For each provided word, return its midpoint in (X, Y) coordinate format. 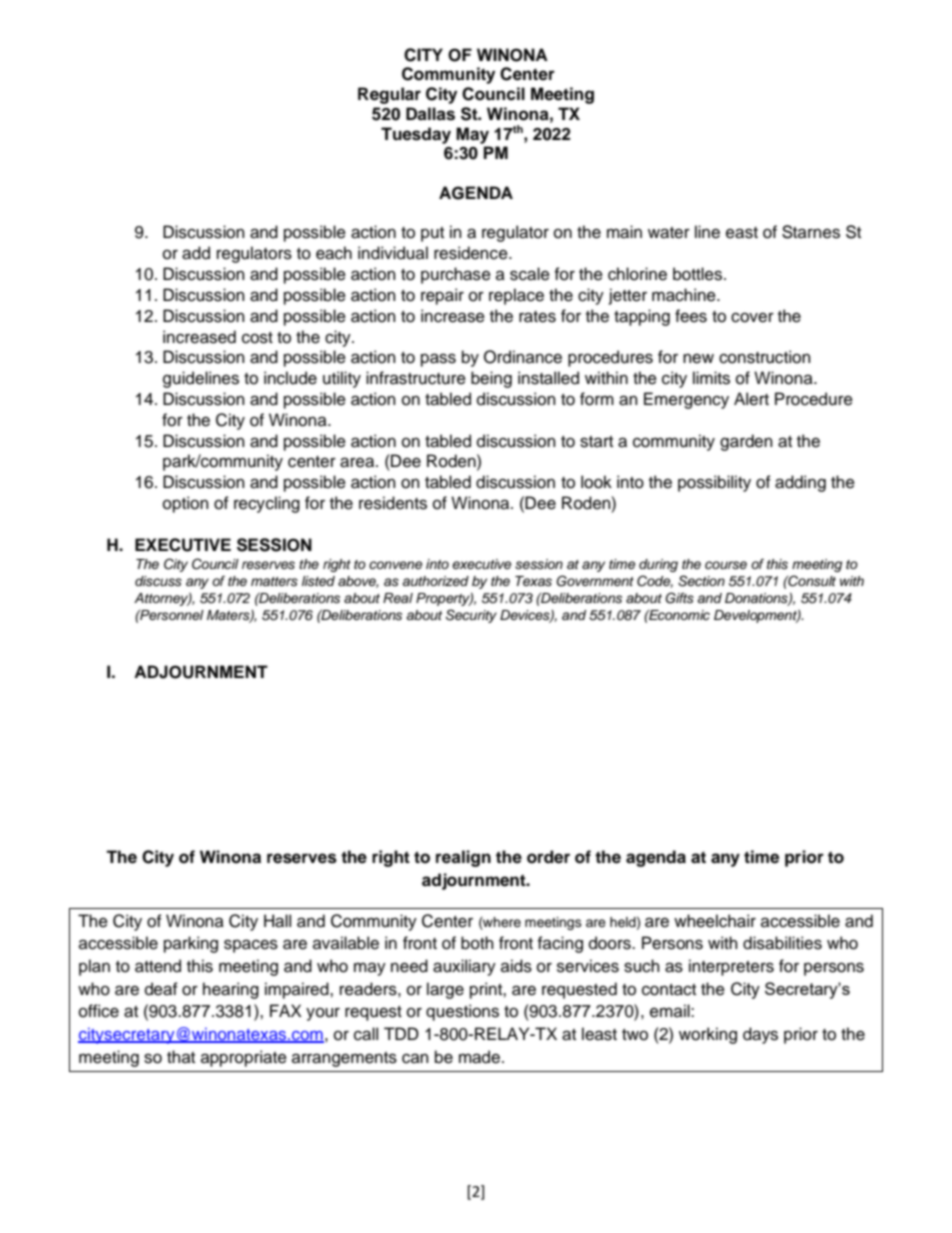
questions (462, 1012)
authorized (435, 581)
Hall (277, 921)
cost (257, 338)
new (698, 358)
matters (274, 581)
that (181, 1056)
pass (438, 360)
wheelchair (715, 921)
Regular (389, 95)
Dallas (430, 114)
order (548, 857)
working (708, 1035)
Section (701, 581)
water (669, 233)
